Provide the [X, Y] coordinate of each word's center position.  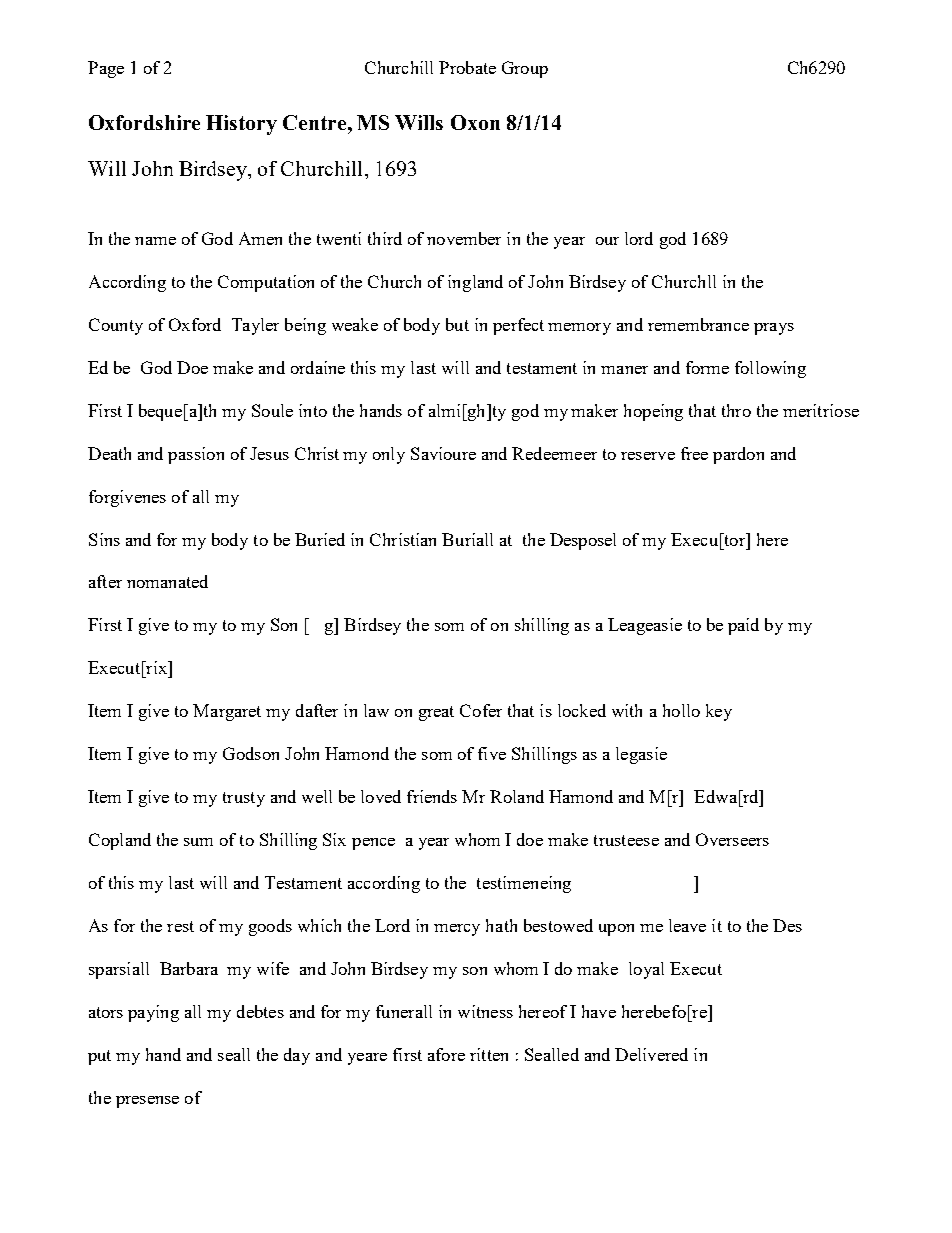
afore [446, 1054]
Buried [320, 539]
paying [153, 1013]
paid [743, 626]
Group [525, 69]
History [241, 125]
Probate [467, 67]
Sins [104, 539]
